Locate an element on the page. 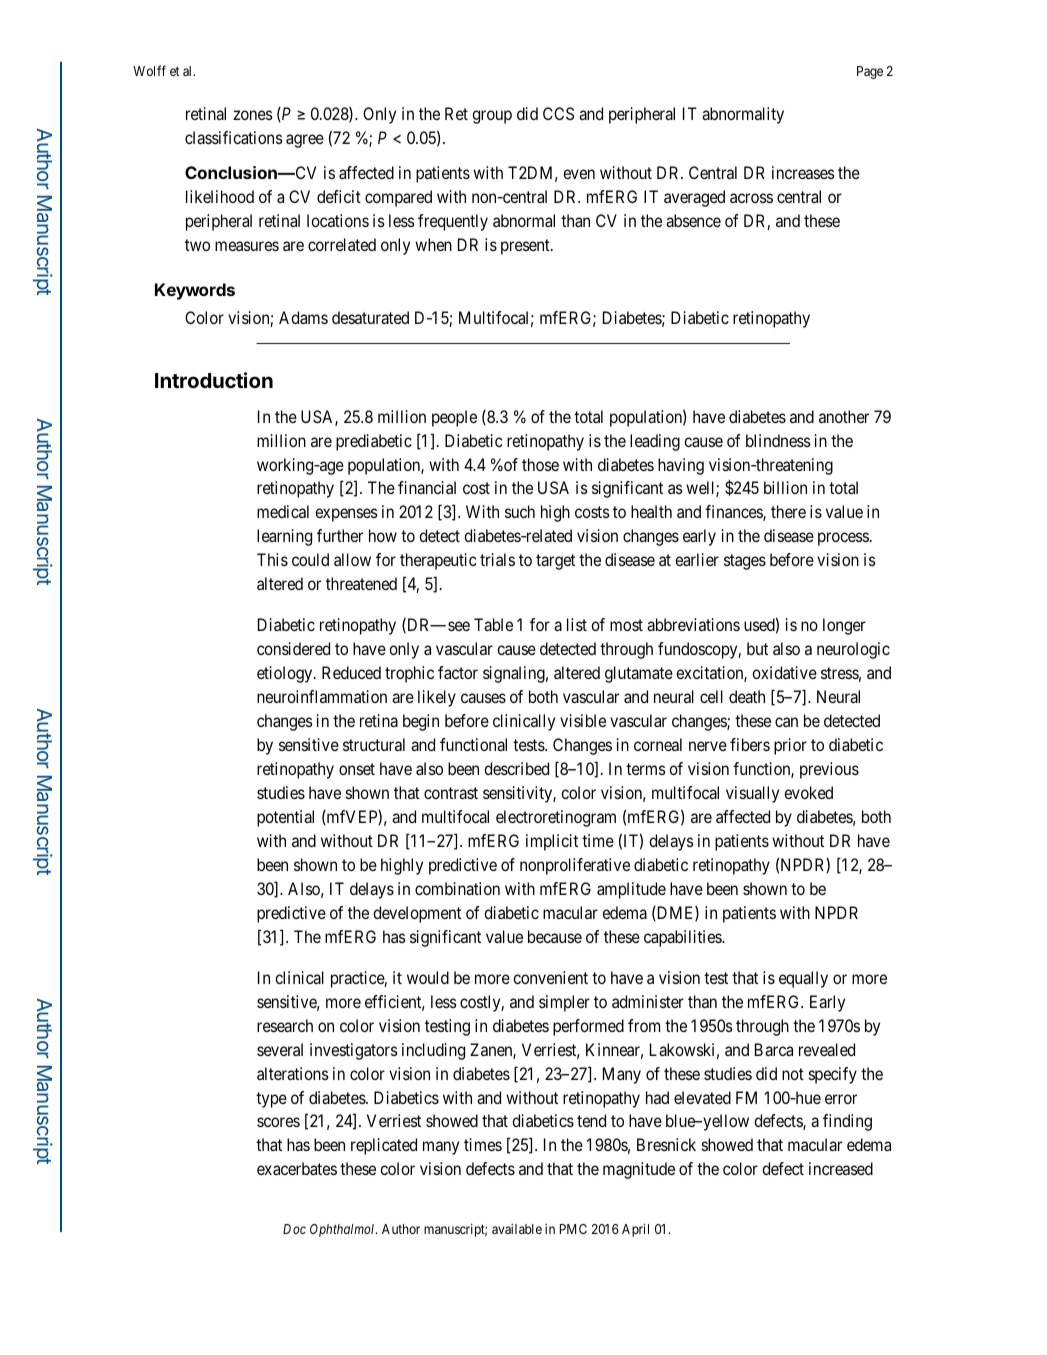 The image size is (1047, 1355). zones is located at coordinates (253, 115).
